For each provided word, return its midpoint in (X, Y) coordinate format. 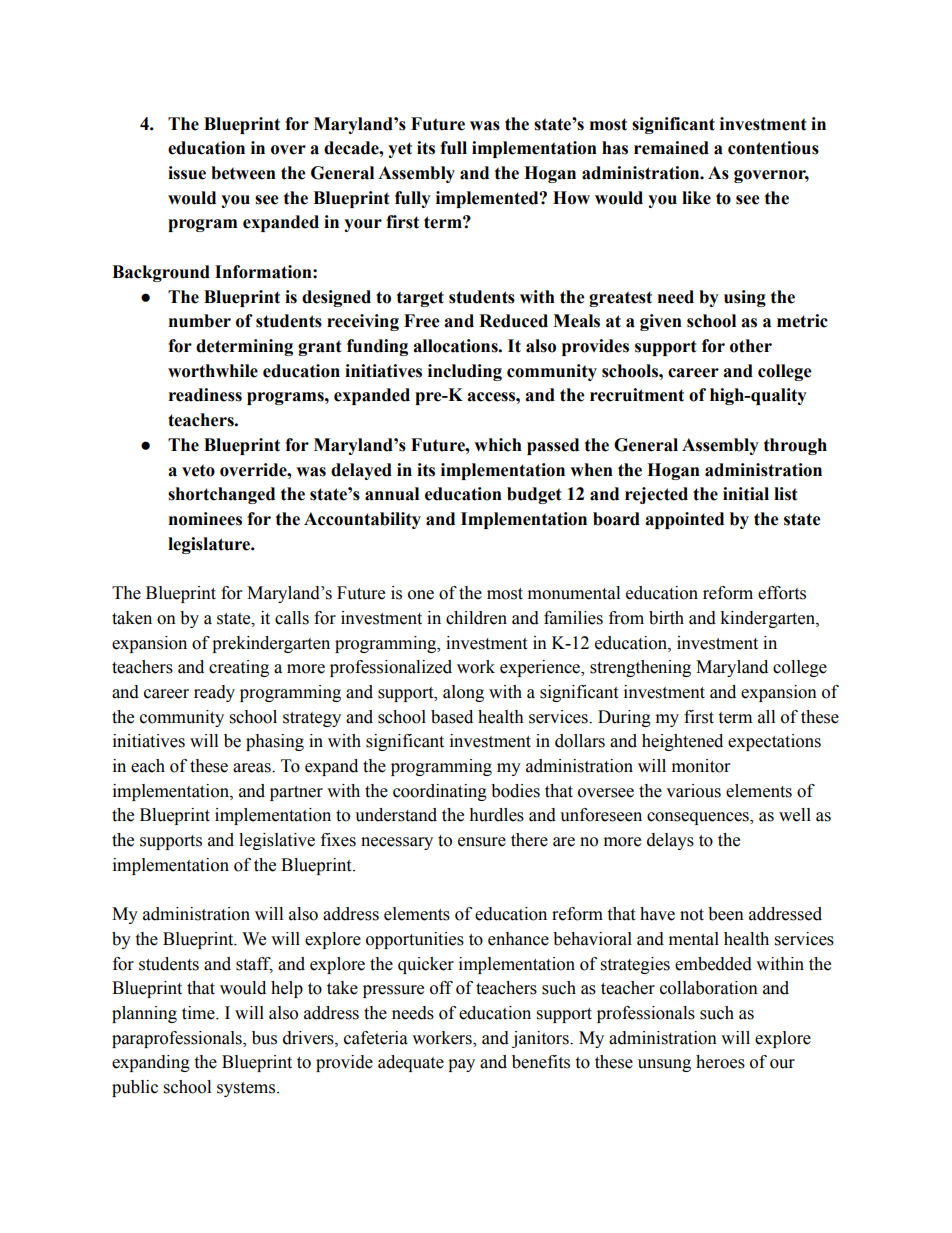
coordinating (440, 792)
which (498, 445)
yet (400, 150)
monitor (701, 766)
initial (746, 494)
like (696, 198)
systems (247, 1089)
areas (253, 768)
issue (187, 173)
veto (198, 470)
